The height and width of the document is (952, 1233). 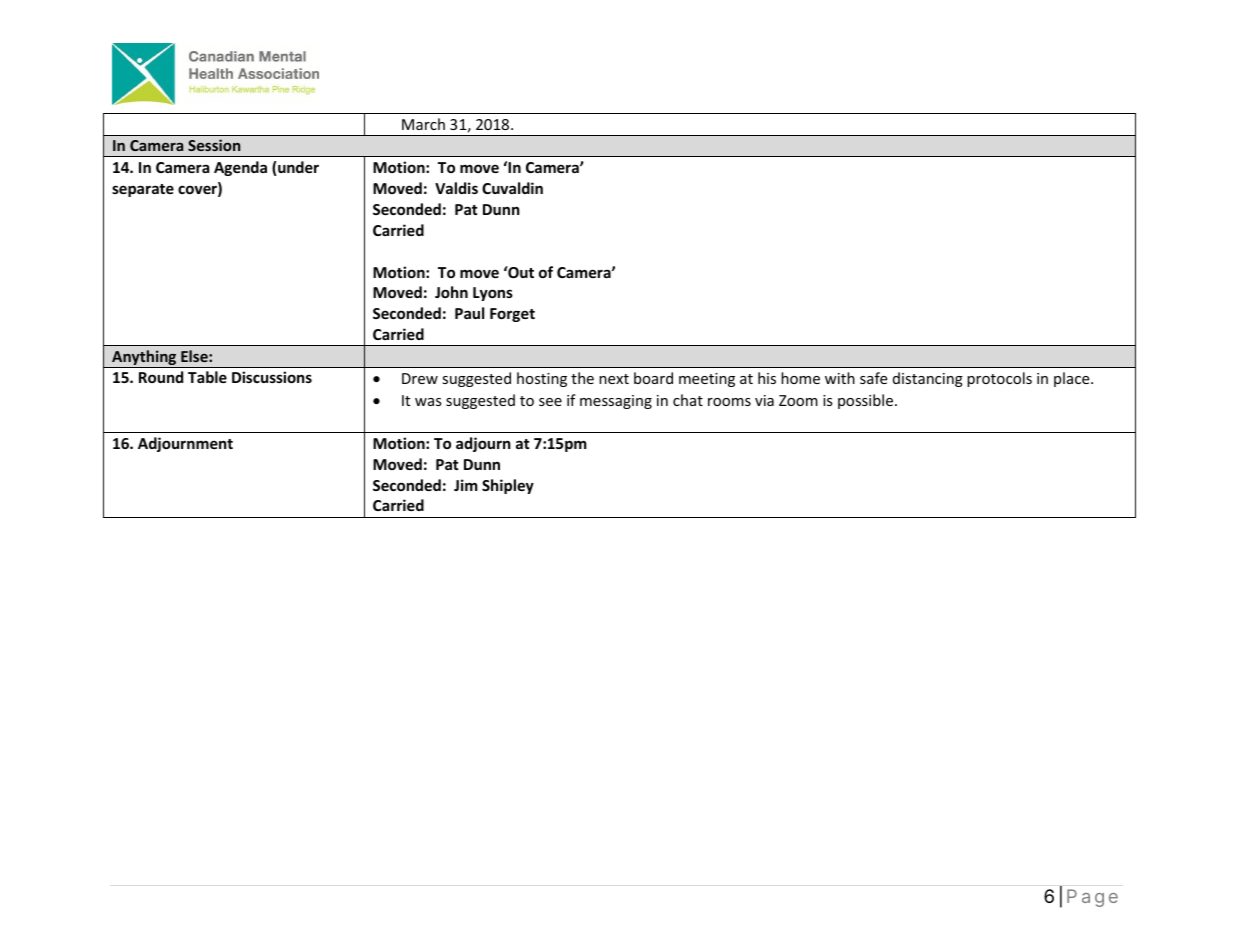 What do you see at coordinates (451, 292) in the document?
I see `John` at bounding box center [451, 292].
